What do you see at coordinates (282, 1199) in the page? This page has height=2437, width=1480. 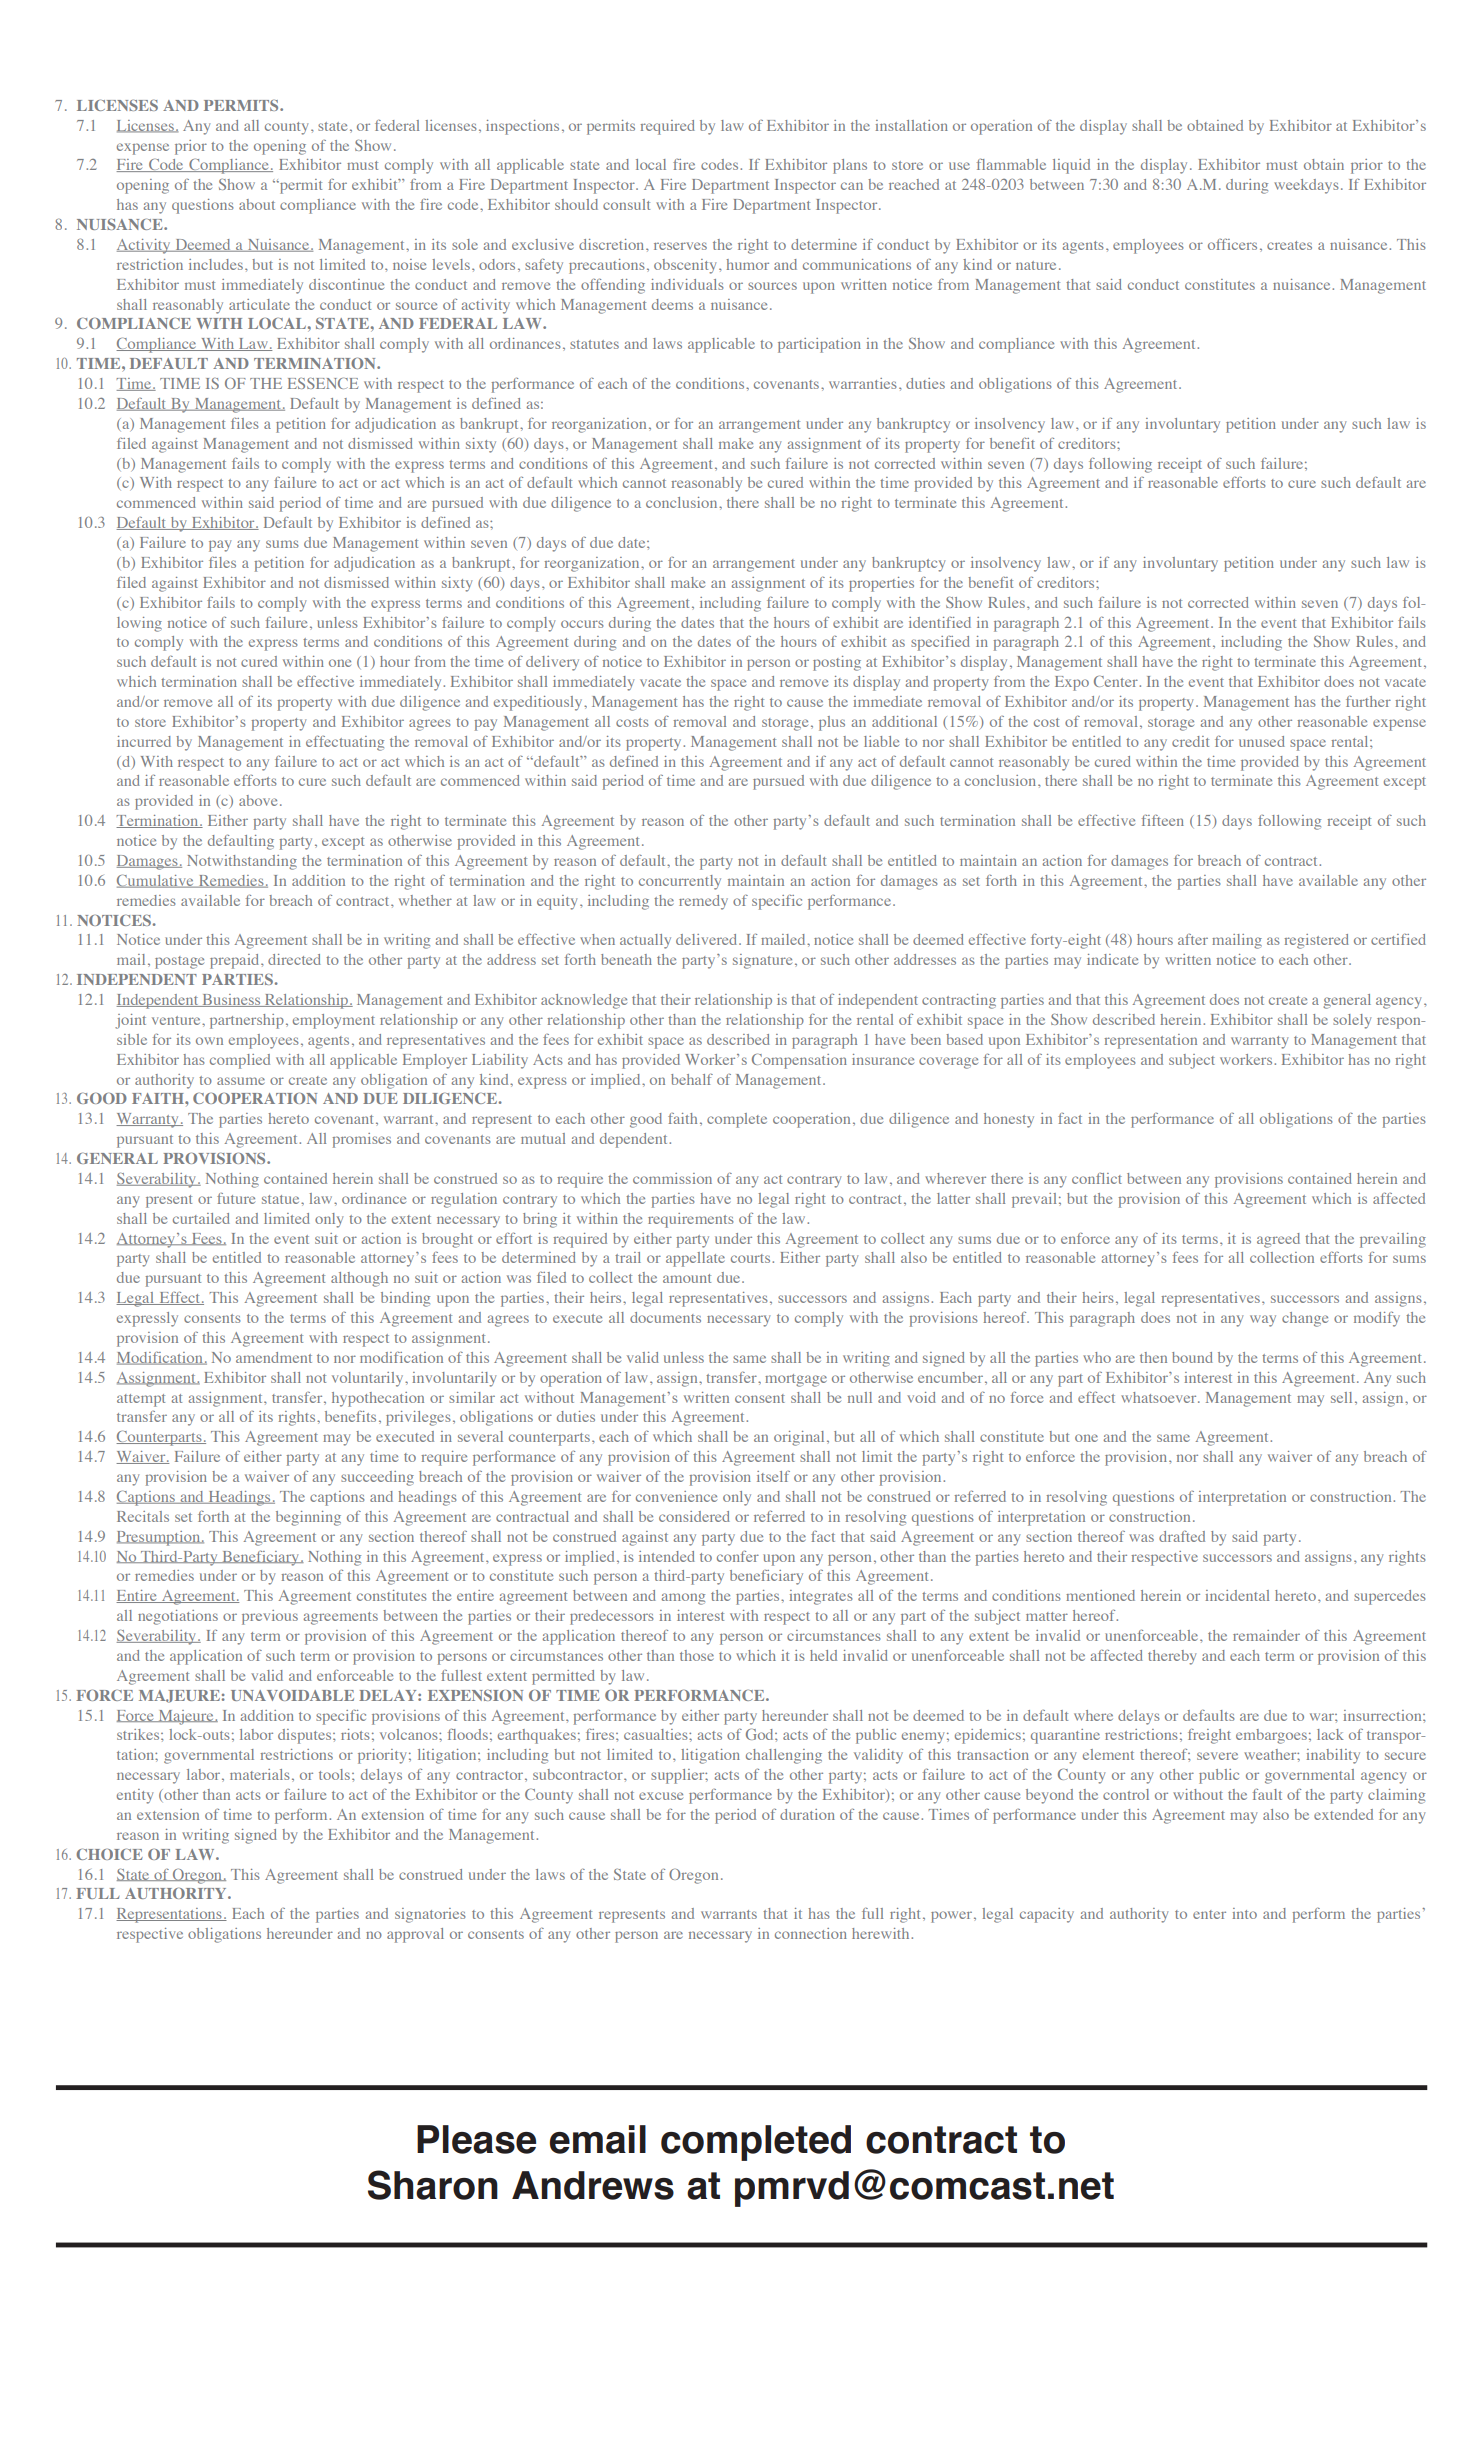 I see `statue` at bounding box center [282, 1199].
